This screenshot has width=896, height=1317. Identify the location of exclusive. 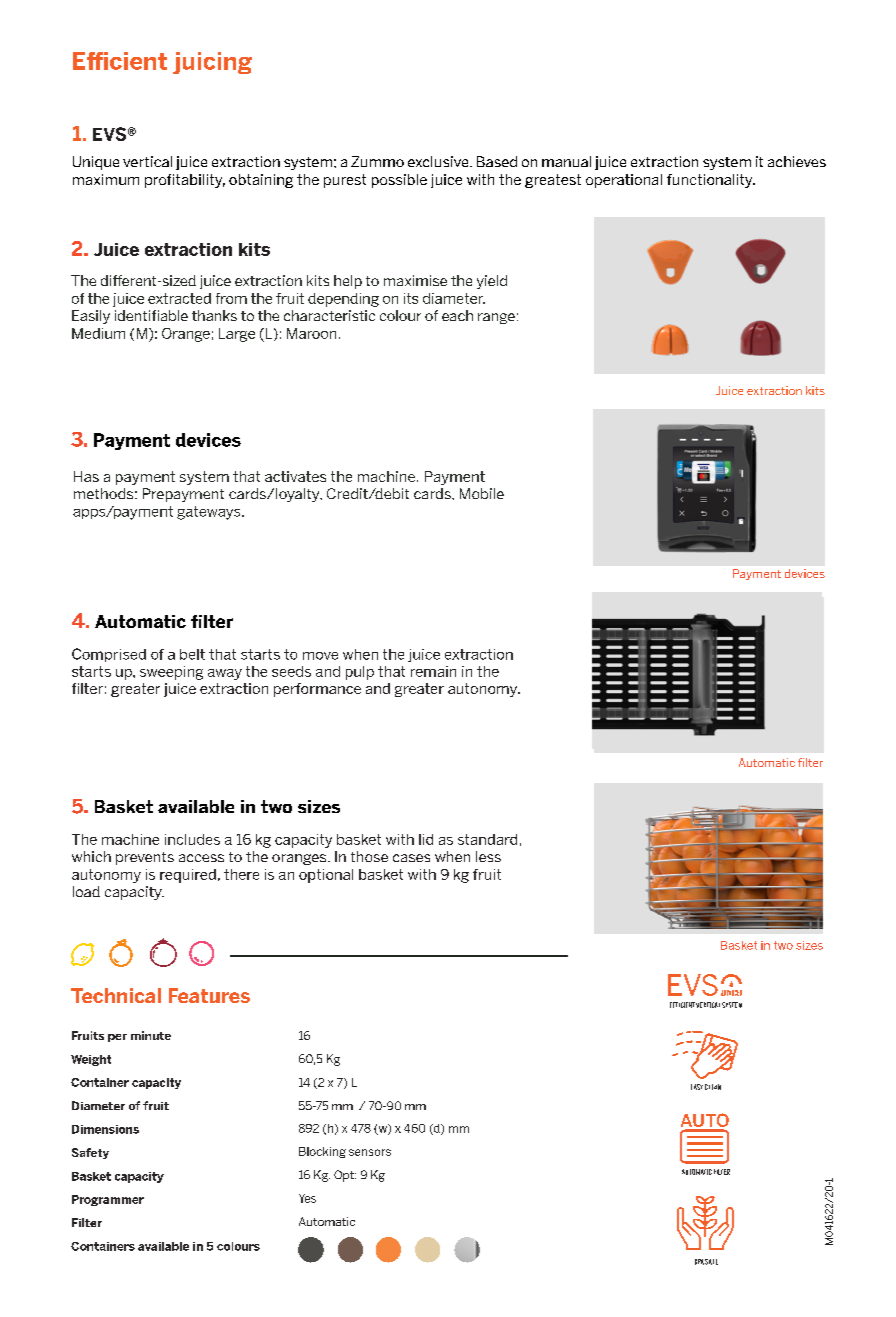
(439, 161).
